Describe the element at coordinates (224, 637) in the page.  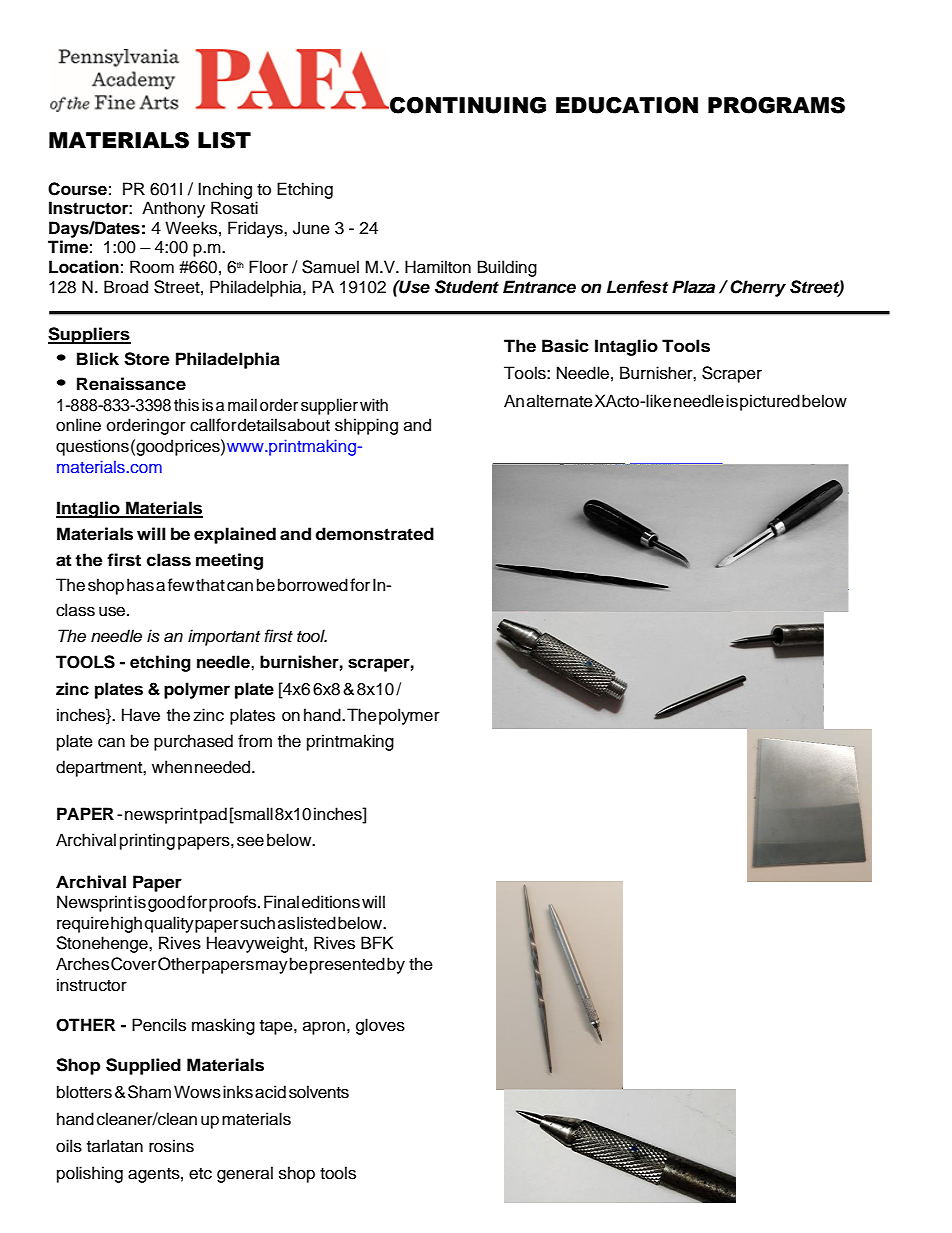
I see `important` at that location.
